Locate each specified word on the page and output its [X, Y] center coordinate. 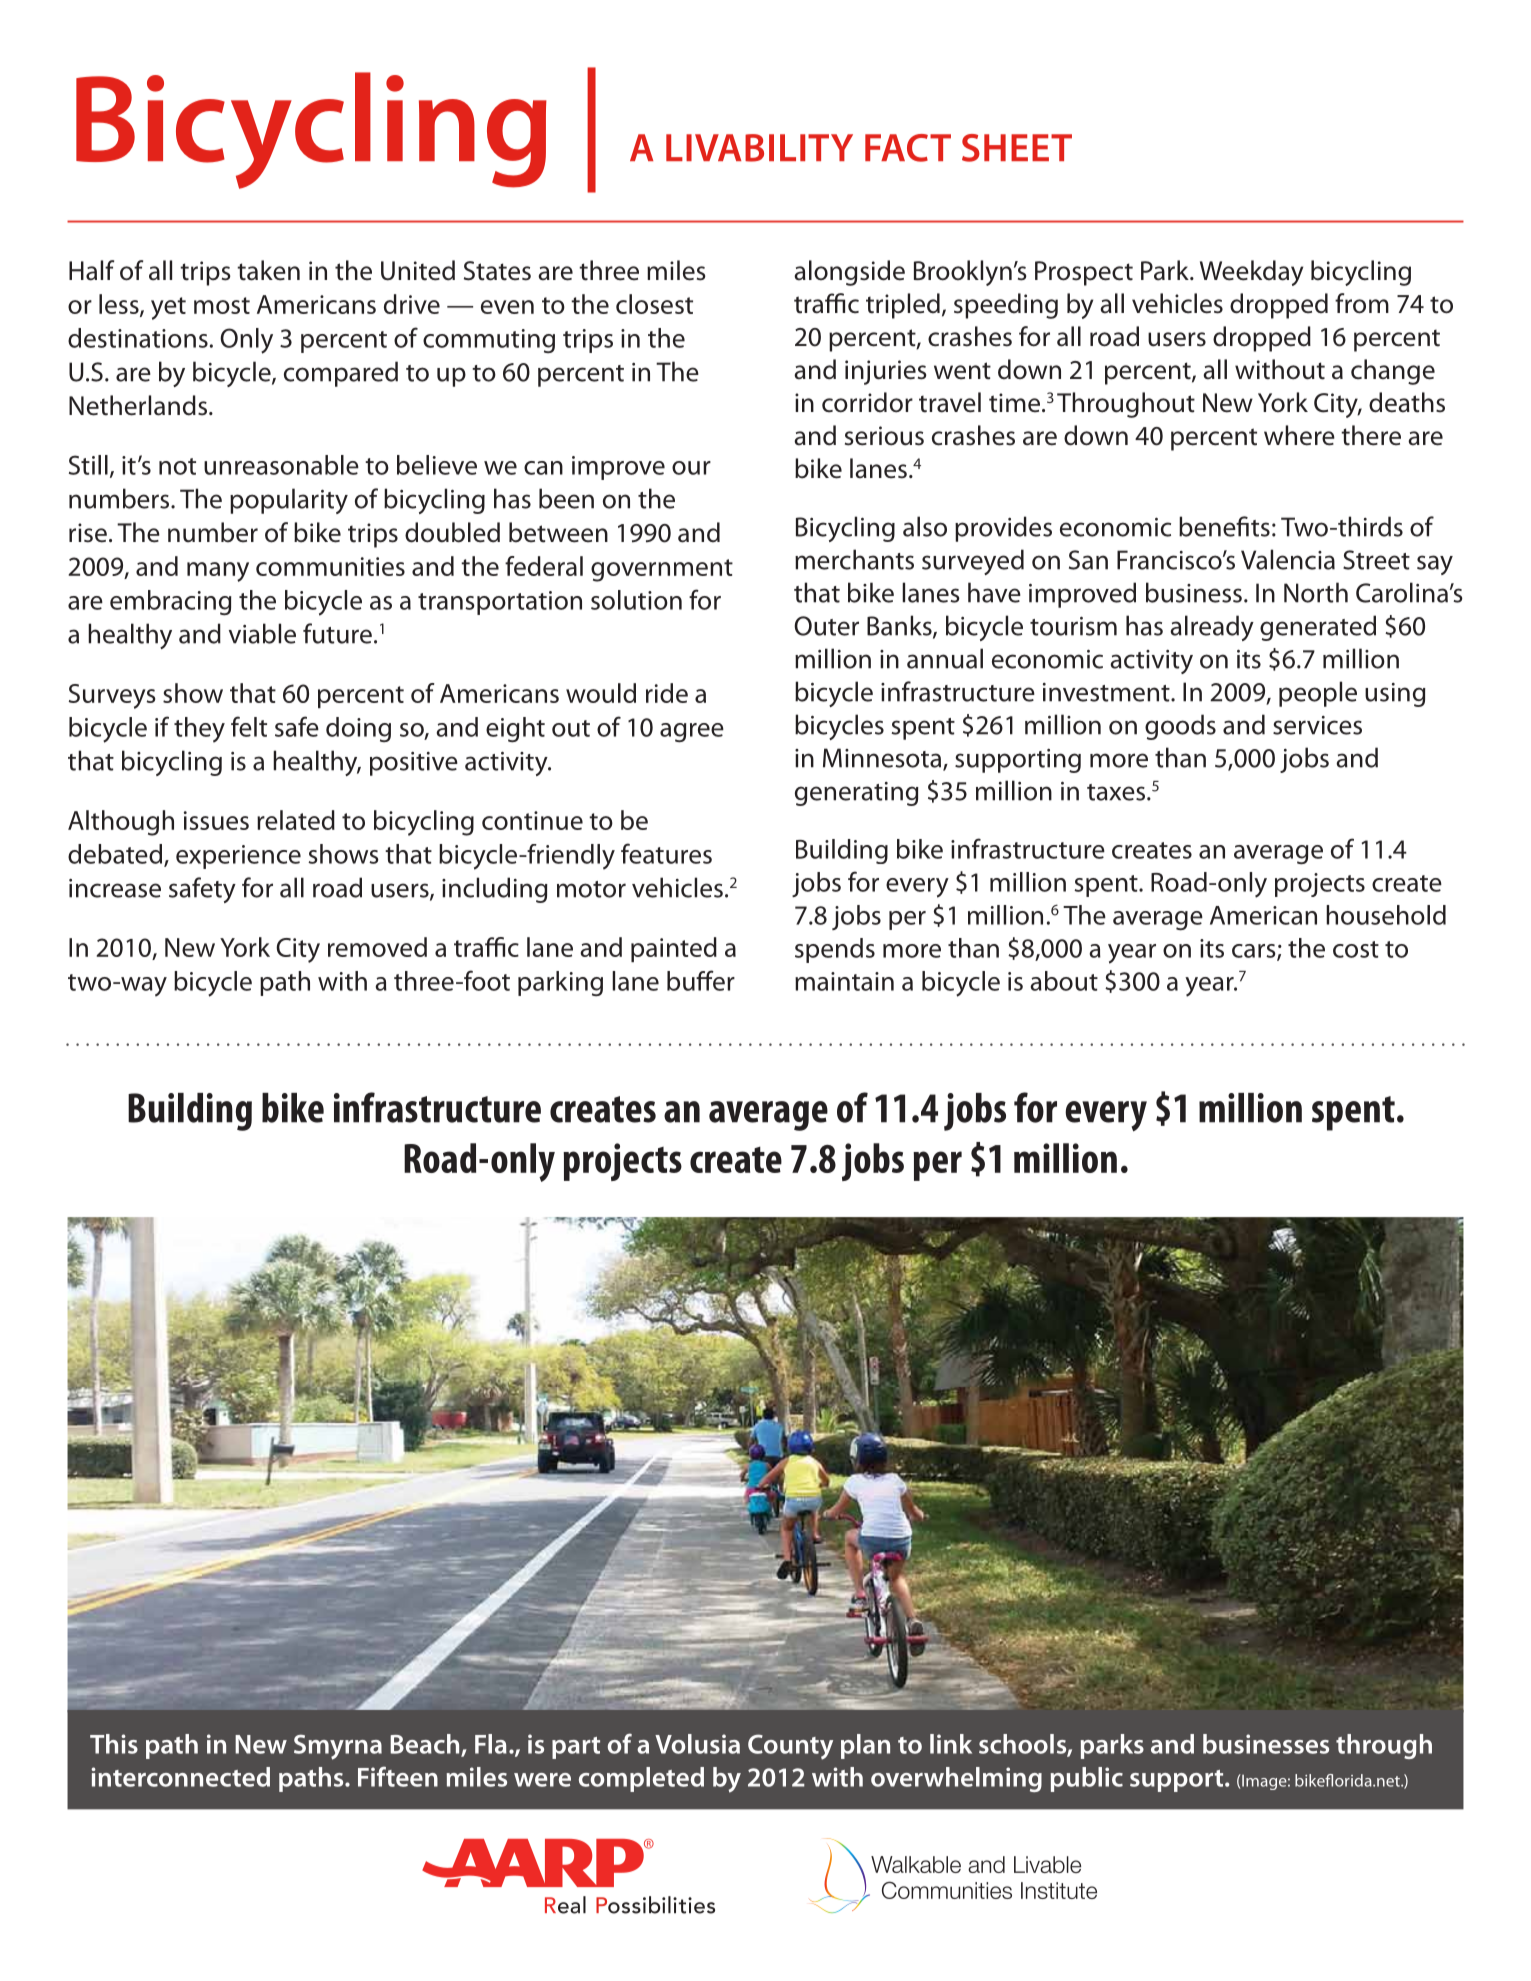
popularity [289, 501]
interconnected [180, 1777]
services [1317, 725]
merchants [854, 559]
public [1087, 1779]
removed [377, 947]
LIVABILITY [759, 148]
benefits [1224, 526]
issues [216, 820]
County [790, 1747]
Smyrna [338, 1747]
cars [1255, 952]
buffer [701, 980]
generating [857, 794]
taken [268, 270]
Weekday [1251, 273]
